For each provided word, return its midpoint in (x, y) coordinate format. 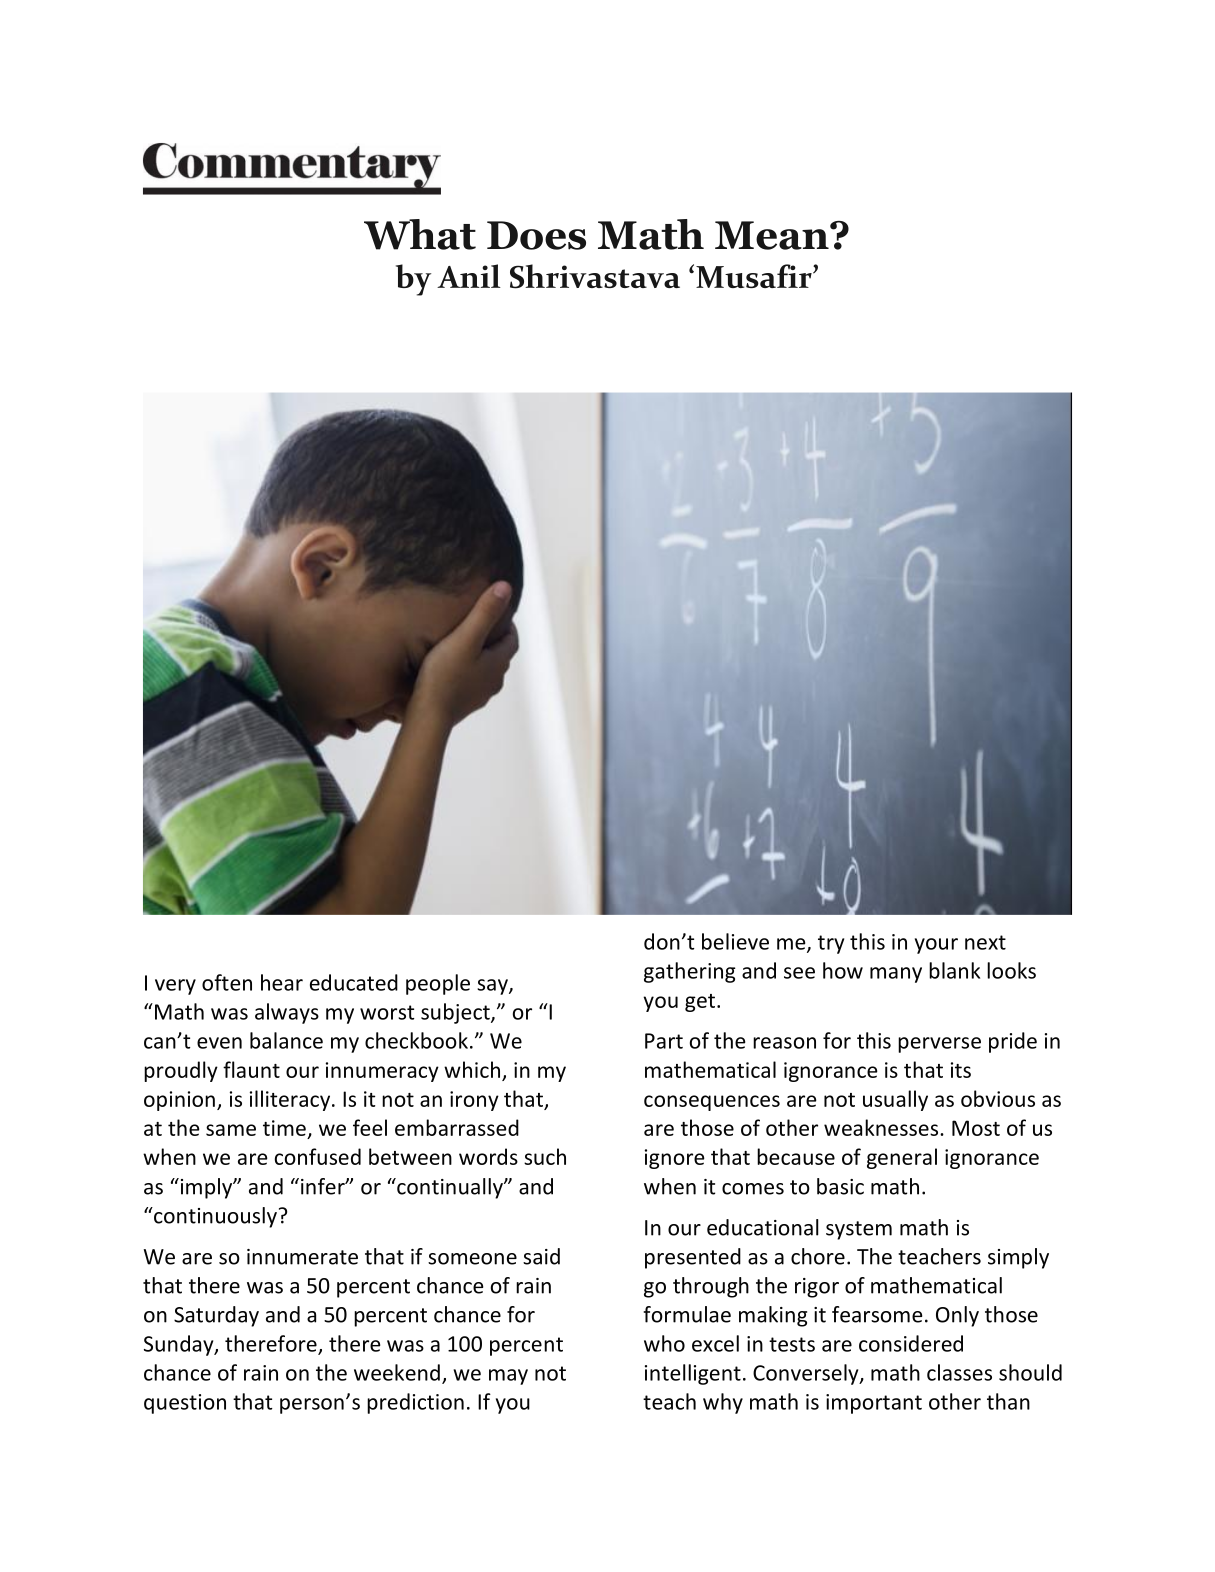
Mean (773, 235)
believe (735, 941)
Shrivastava (595, 276)
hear (282, 982)
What (420, 234)
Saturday (216, 1316)
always (287, 1013)
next (985, 942)
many (896, 975)
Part (664, 1041)
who (664, 1343)
